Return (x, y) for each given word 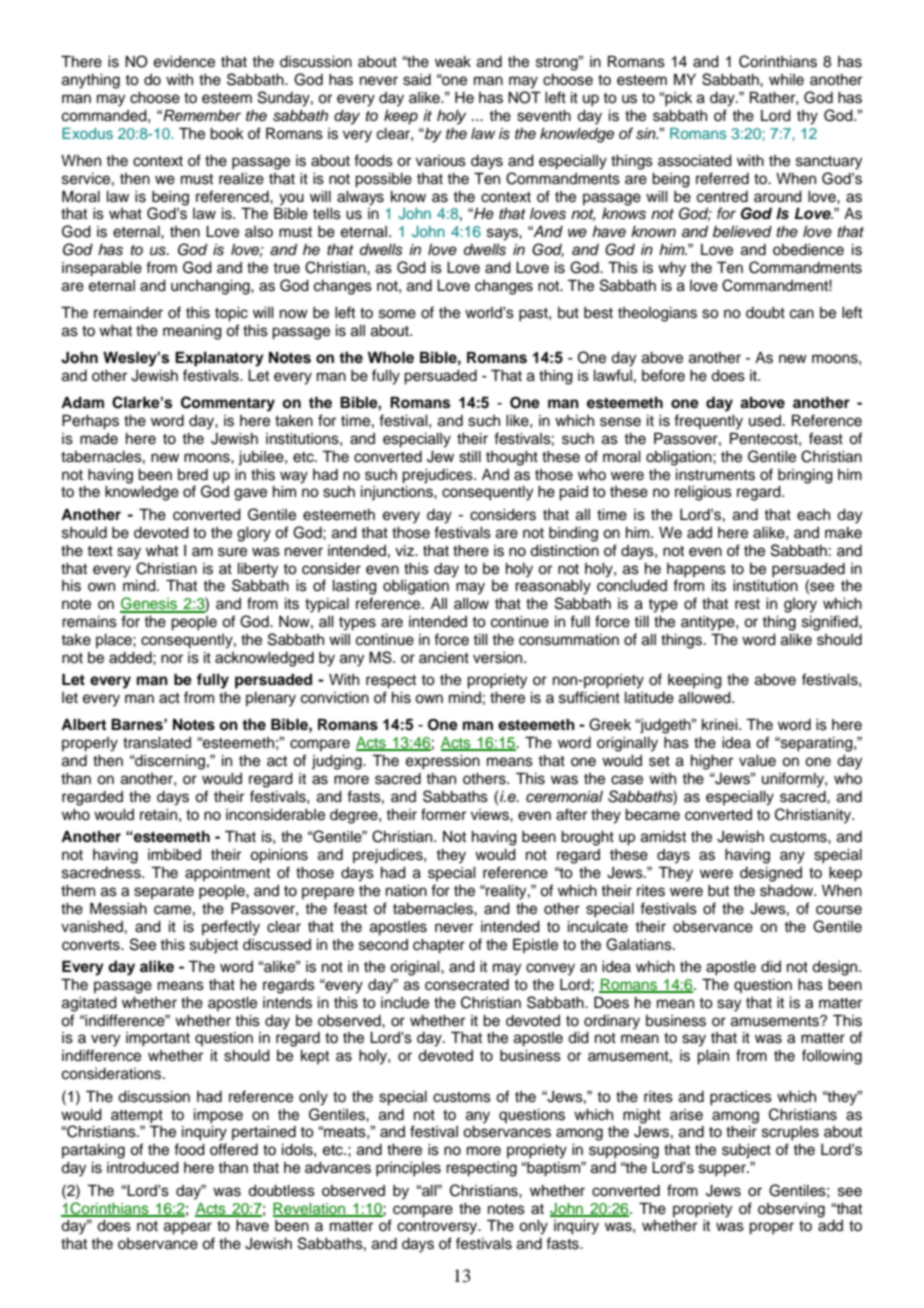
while (786, 80)
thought (512, 458)
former (443, 814)
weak (453, 62)
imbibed (174, 855)
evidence (184, 62)
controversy (438, 1228)
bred (193, 475)
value (757, 761)
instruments (715, 475)
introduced (143, 1168)
